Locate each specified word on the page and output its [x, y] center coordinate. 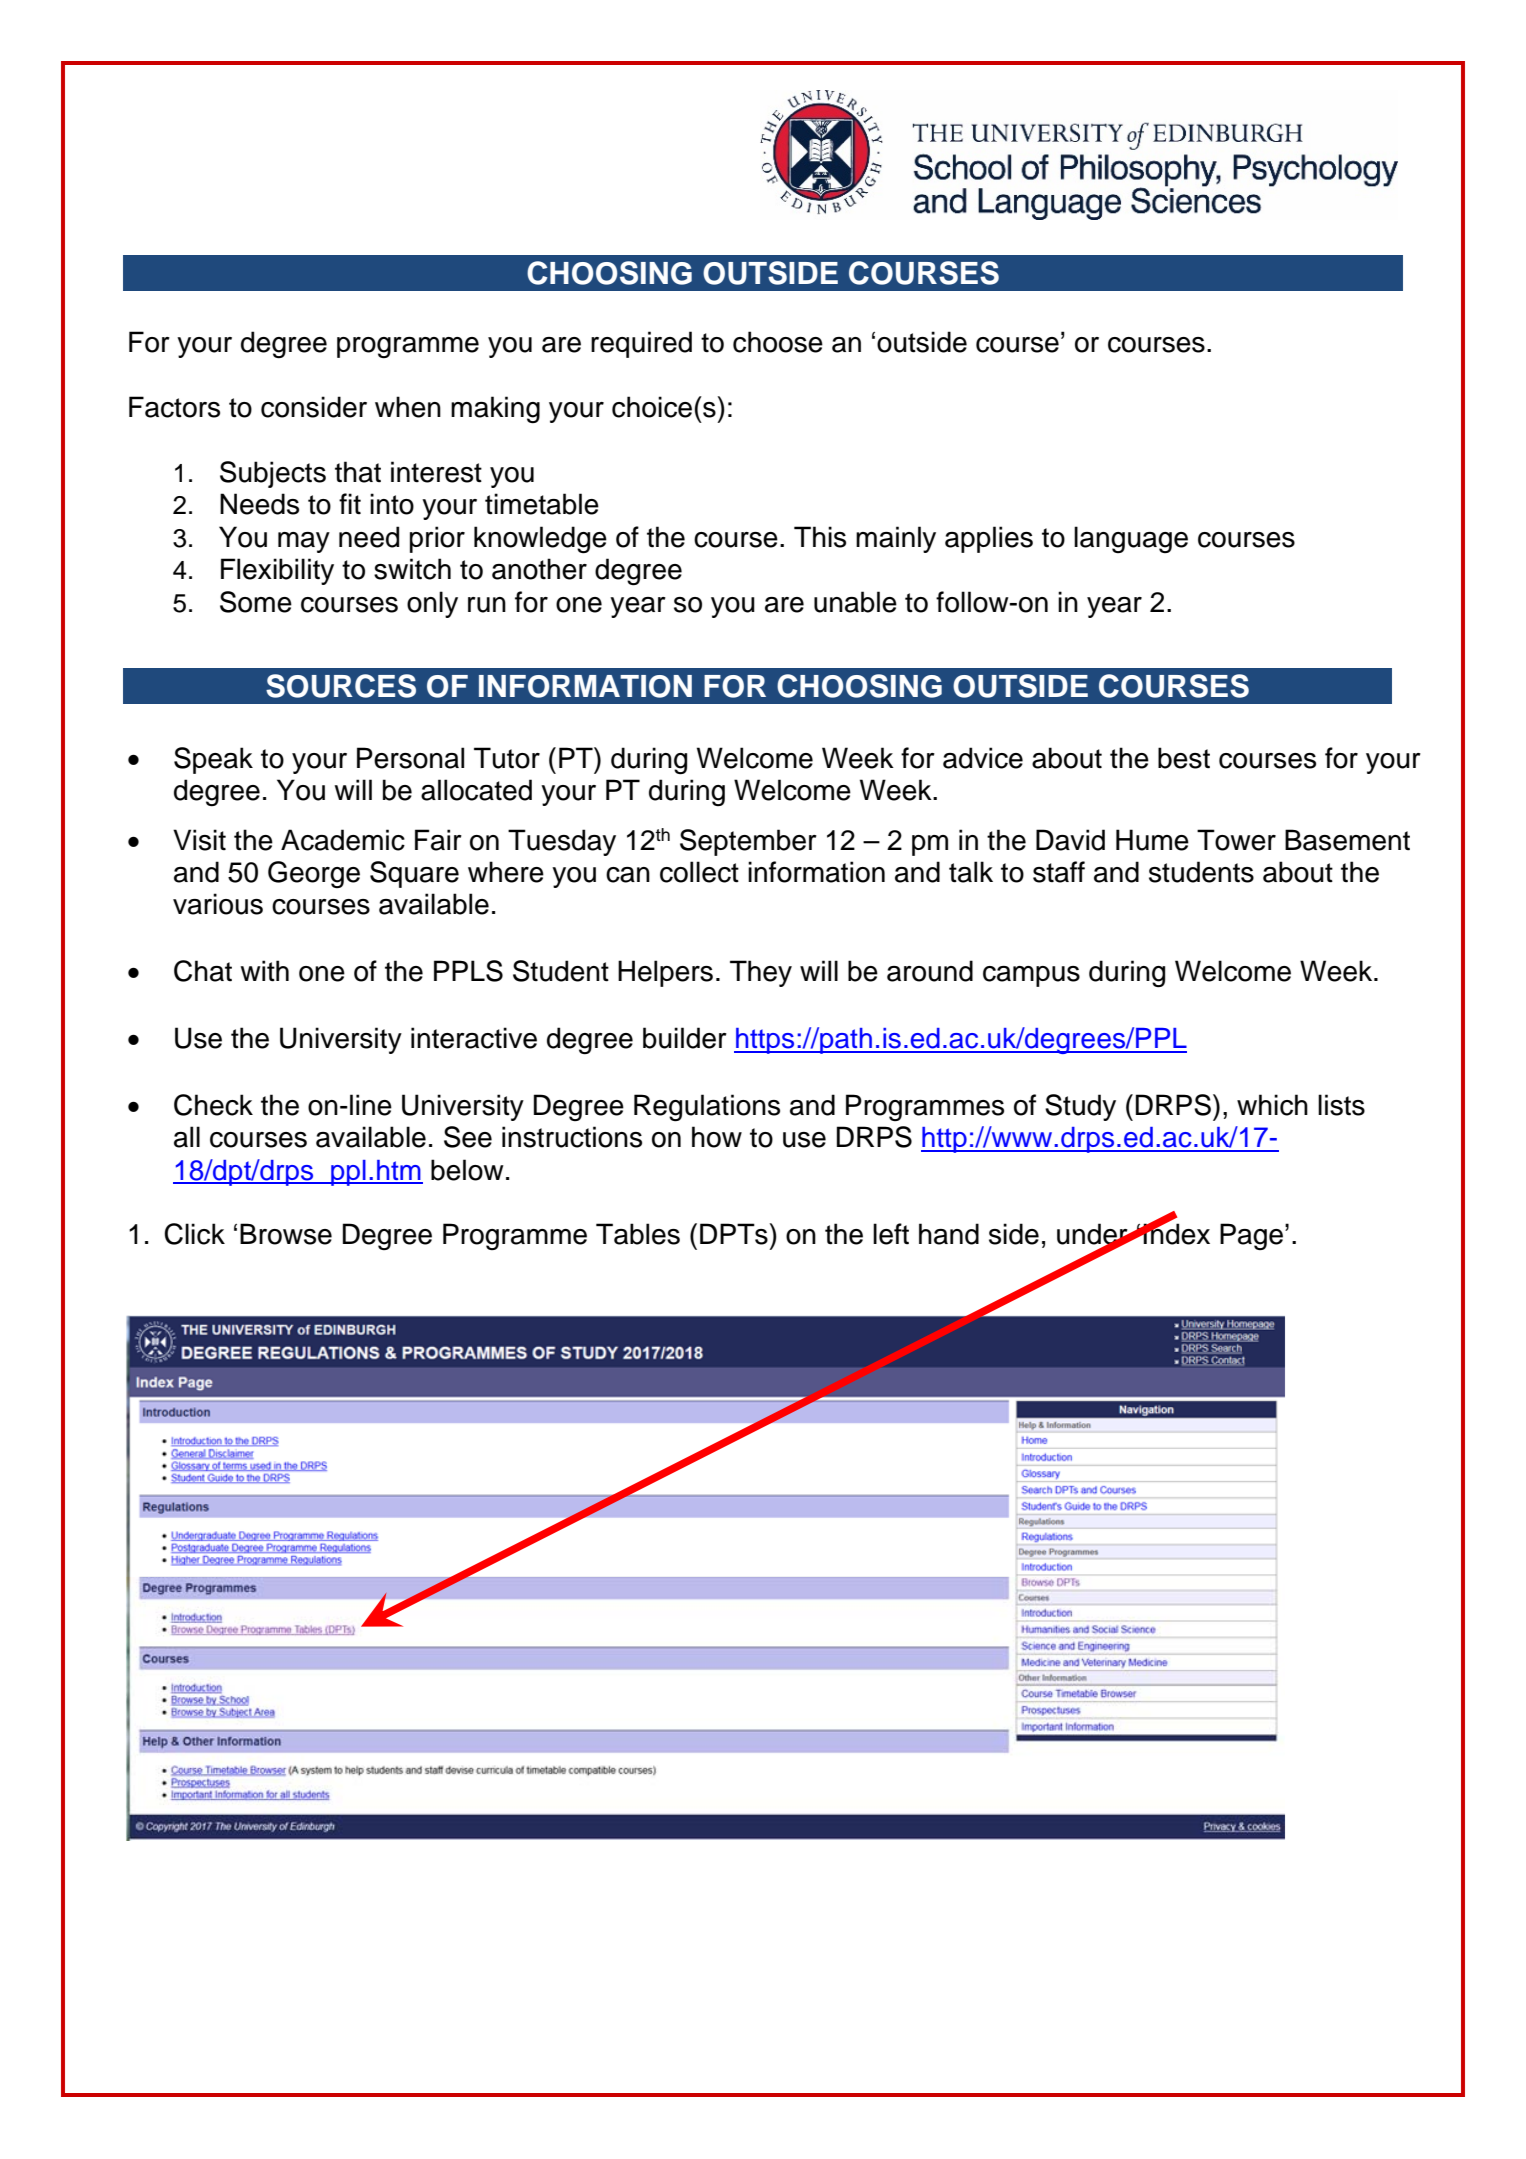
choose [778, 342]
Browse [286, 1234]
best [1184, 758]
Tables [638, 1234]
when [408, 407]
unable [855, 602]
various [218, 904]
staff [1059, 872]
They [761, 973]
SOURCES [341, 686]
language [1131, 539]
